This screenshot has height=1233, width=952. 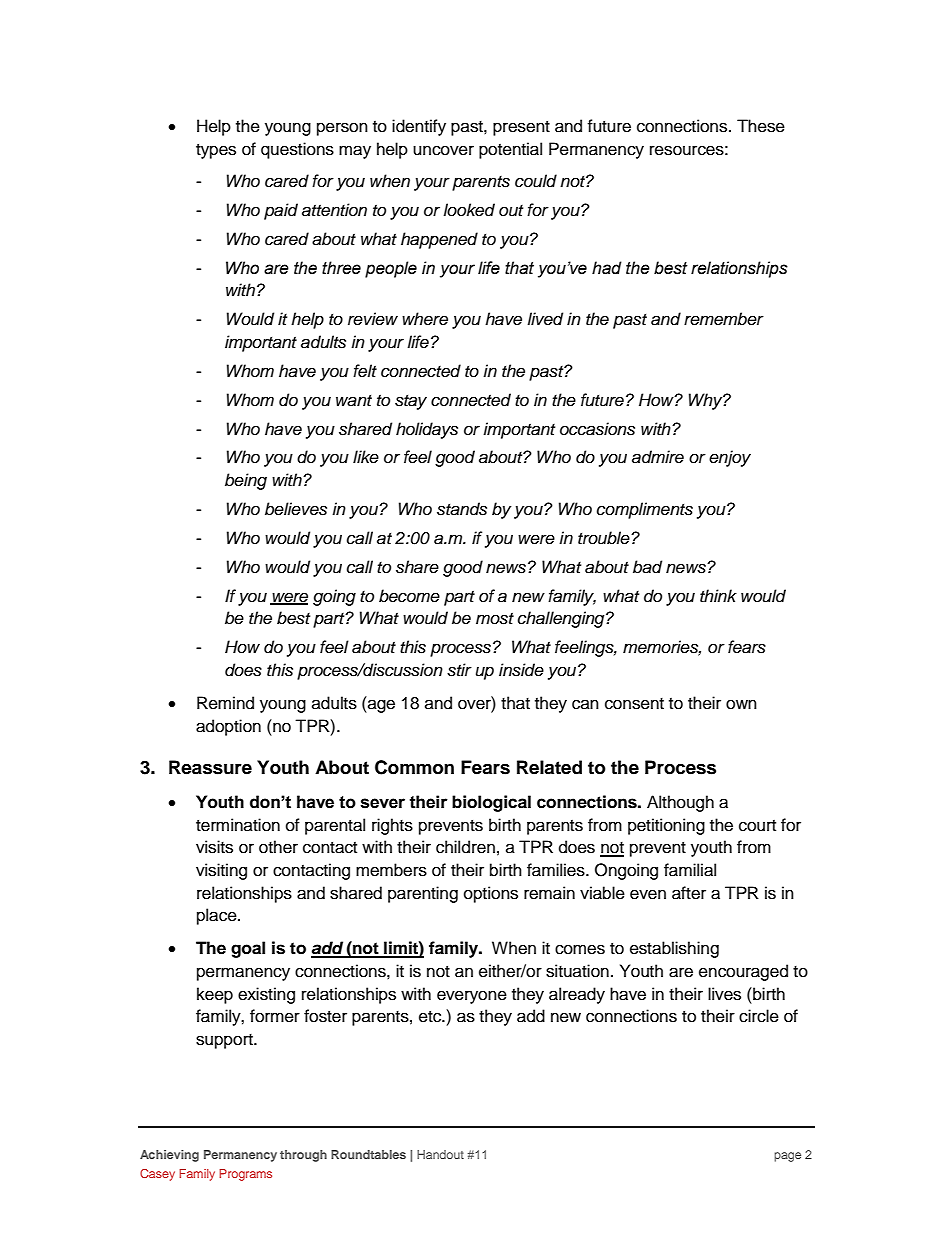 I want to click on These, so click(x=761, y=126).
